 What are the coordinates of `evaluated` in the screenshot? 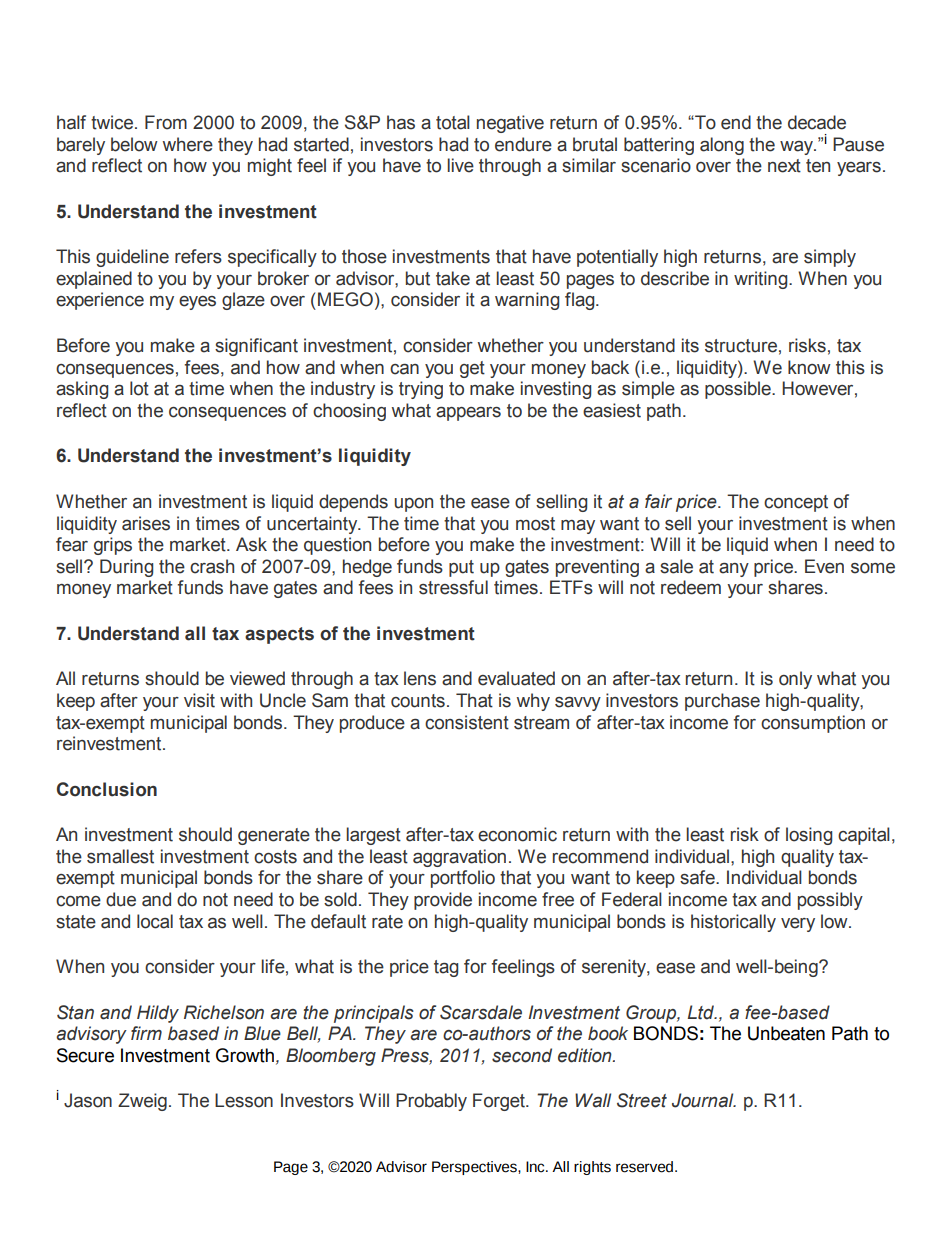 It's located at (516, 678).
